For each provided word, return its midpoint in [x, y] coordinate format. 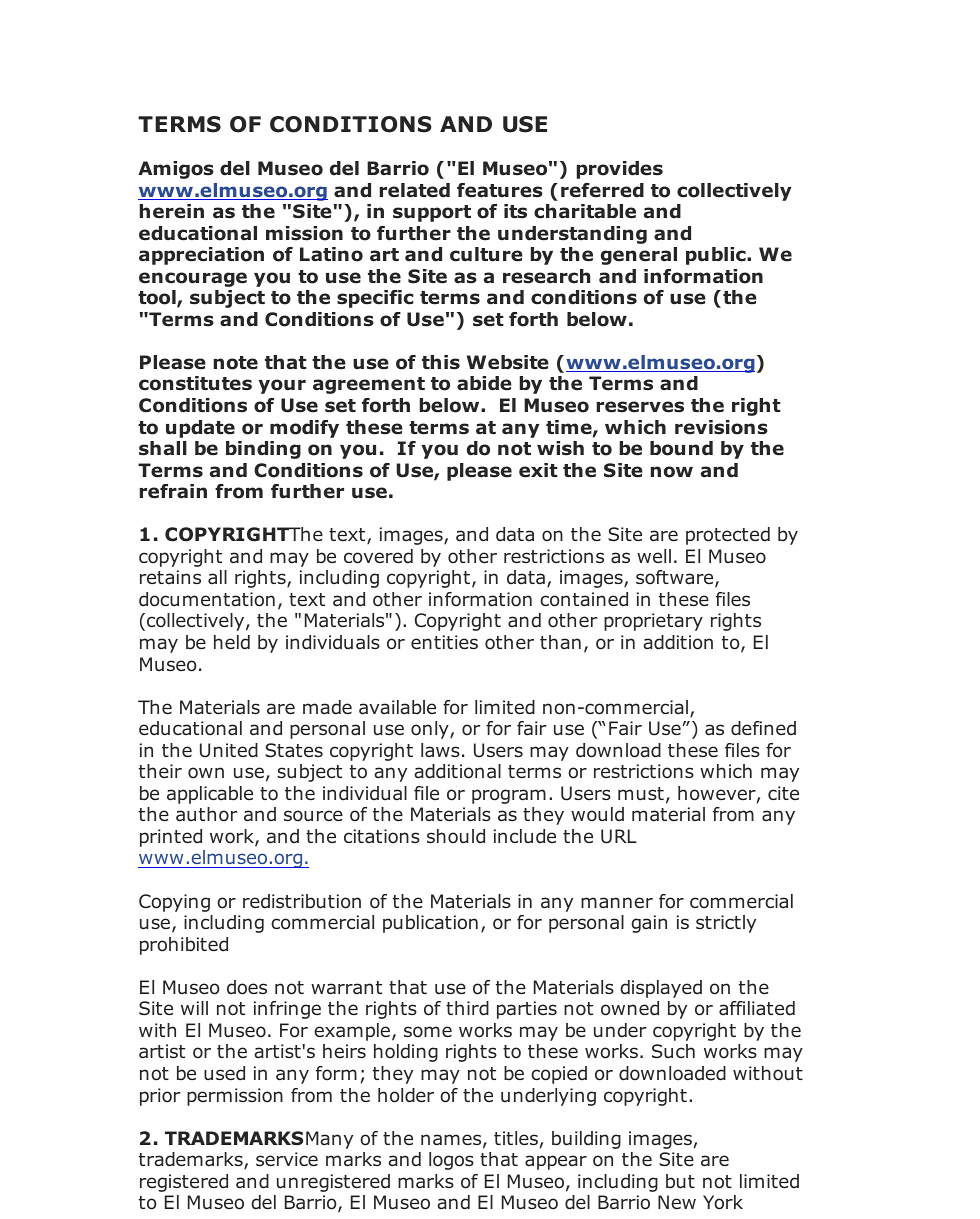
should [456, 836]
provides [620, 170]
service [287, 1159]
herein [172, 211]
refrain [173, 491]
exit [538, 470]
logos [451, 1161]
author [206, 814]
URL [619, 836]
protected [728, 536]
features [500, 190]
